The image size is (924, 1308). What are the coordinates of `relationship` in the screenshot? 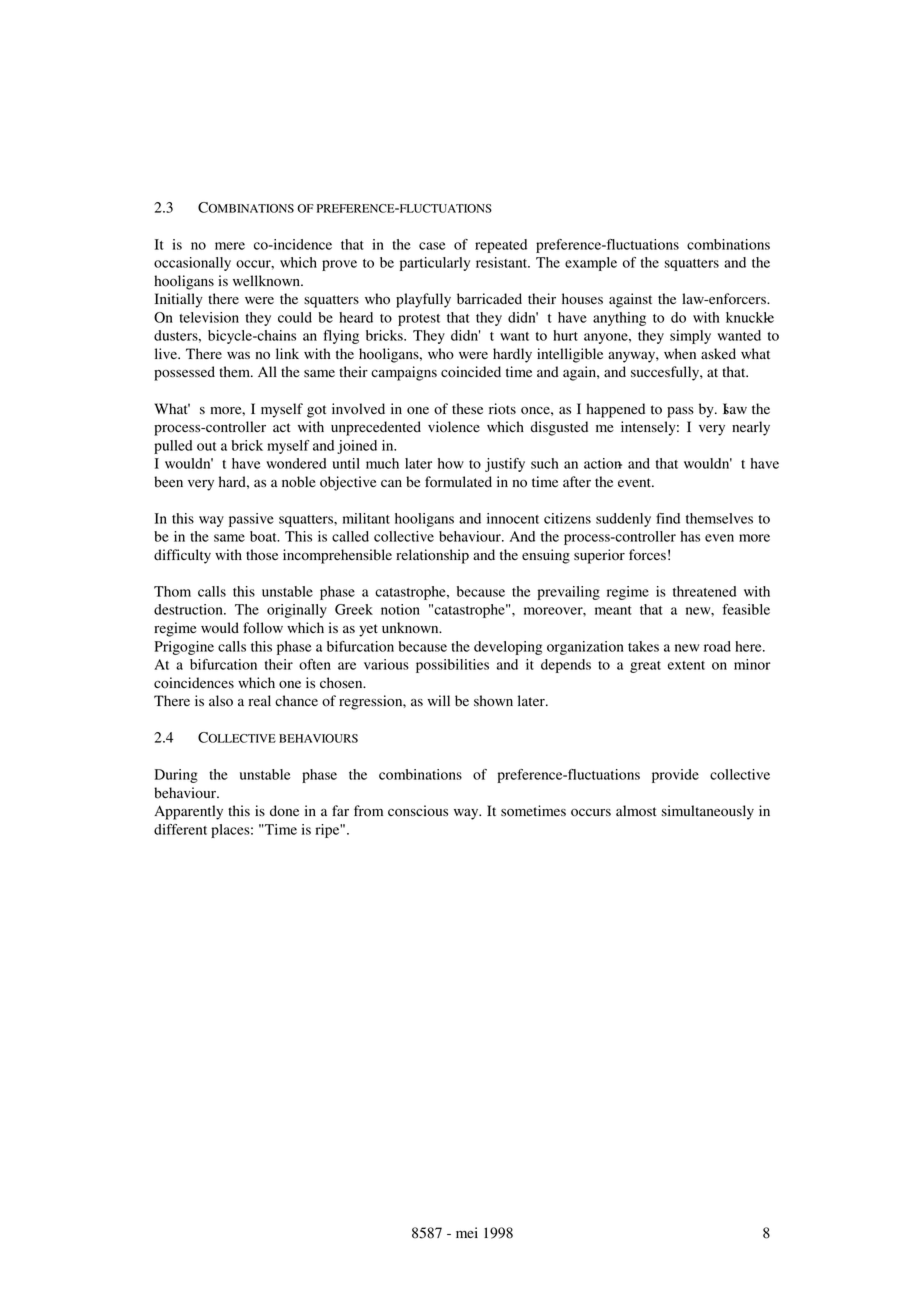 It's located at (432, 556).
